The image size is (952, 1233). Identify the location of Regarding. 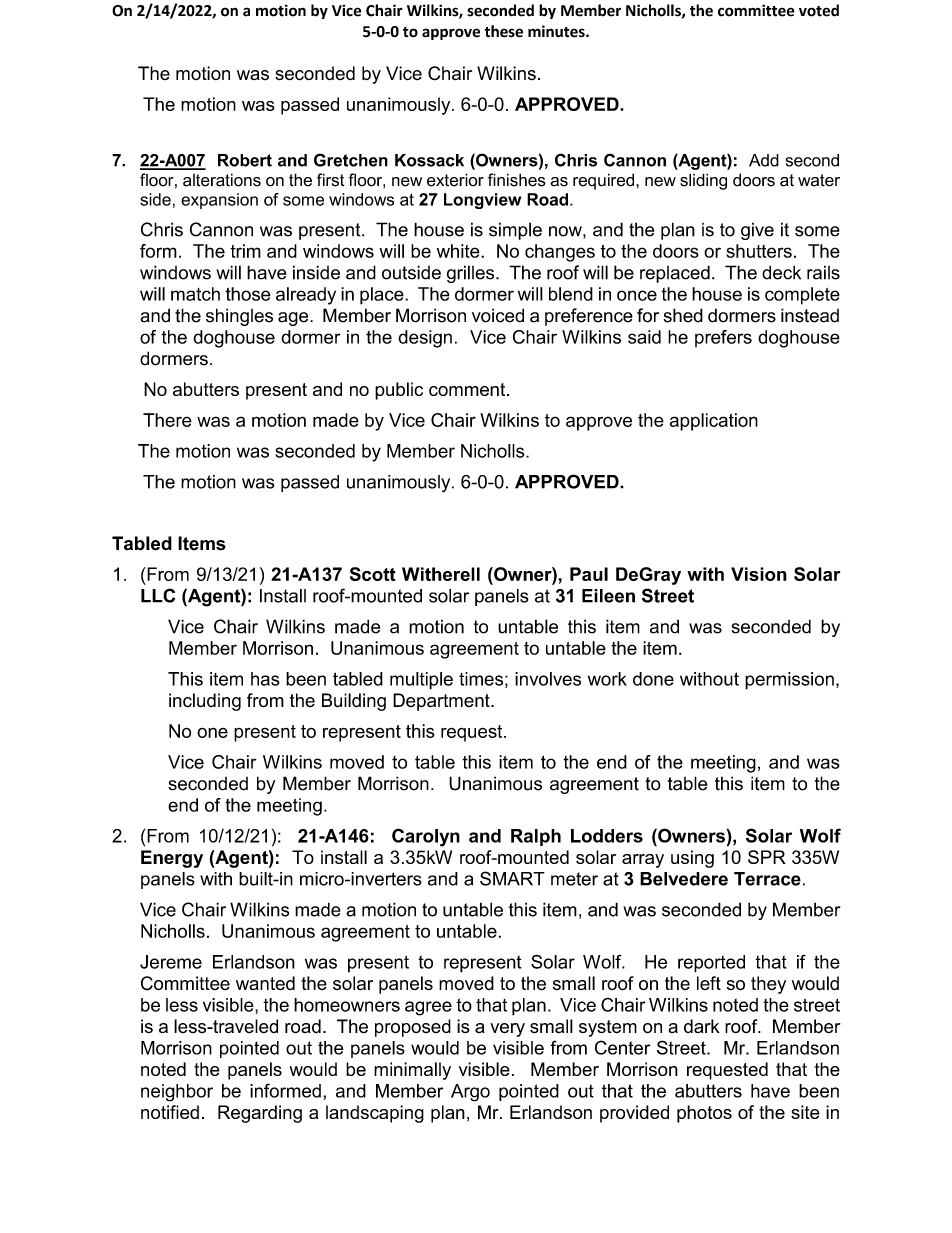
(260, 1114).
